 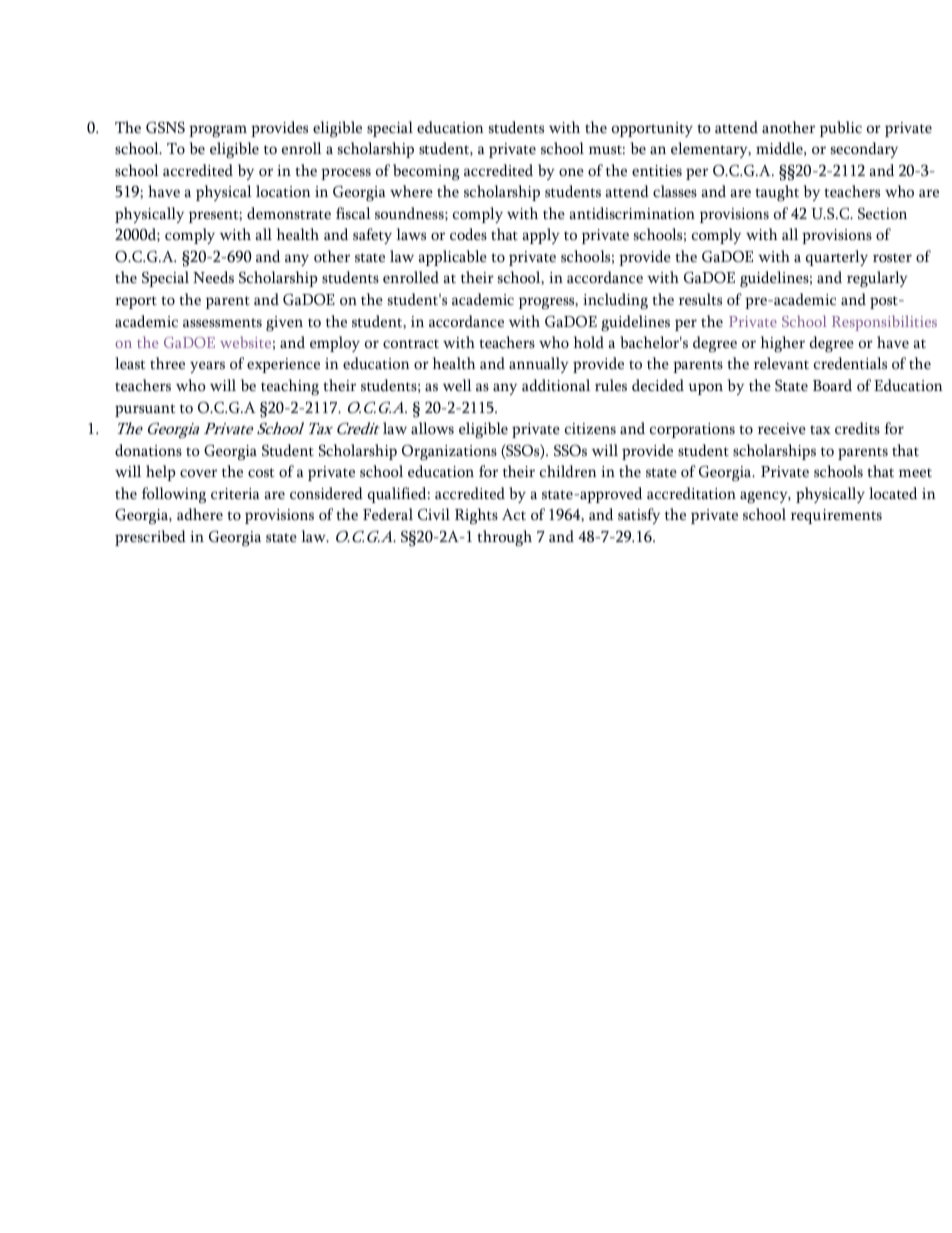 What do you see at coordinates (218, 131) in the screenshot?
I see `program` at bounding box center [218, 131].
